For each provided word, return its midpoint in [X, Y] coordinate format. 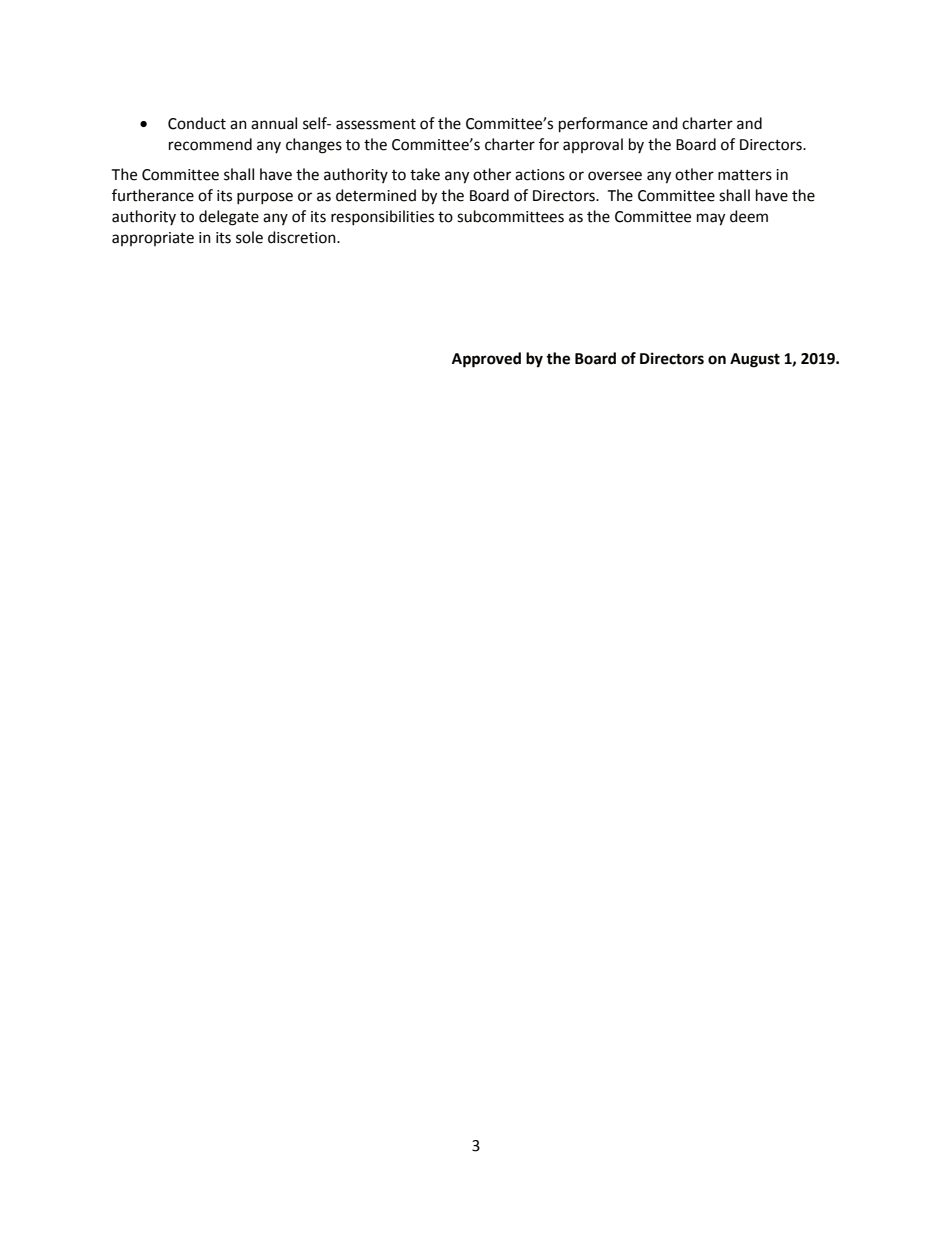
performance [603, 125]
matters [745, 175]
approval [593, 145]
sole [249, 237]
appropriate [153, 239]
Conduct [197, 123]
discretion [303, 237]
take [425, 174]
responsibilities [382, 218]
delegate [229, 218]
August [755, 360]
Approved [486, 360]
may [711, 219]
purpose [265, 198]
